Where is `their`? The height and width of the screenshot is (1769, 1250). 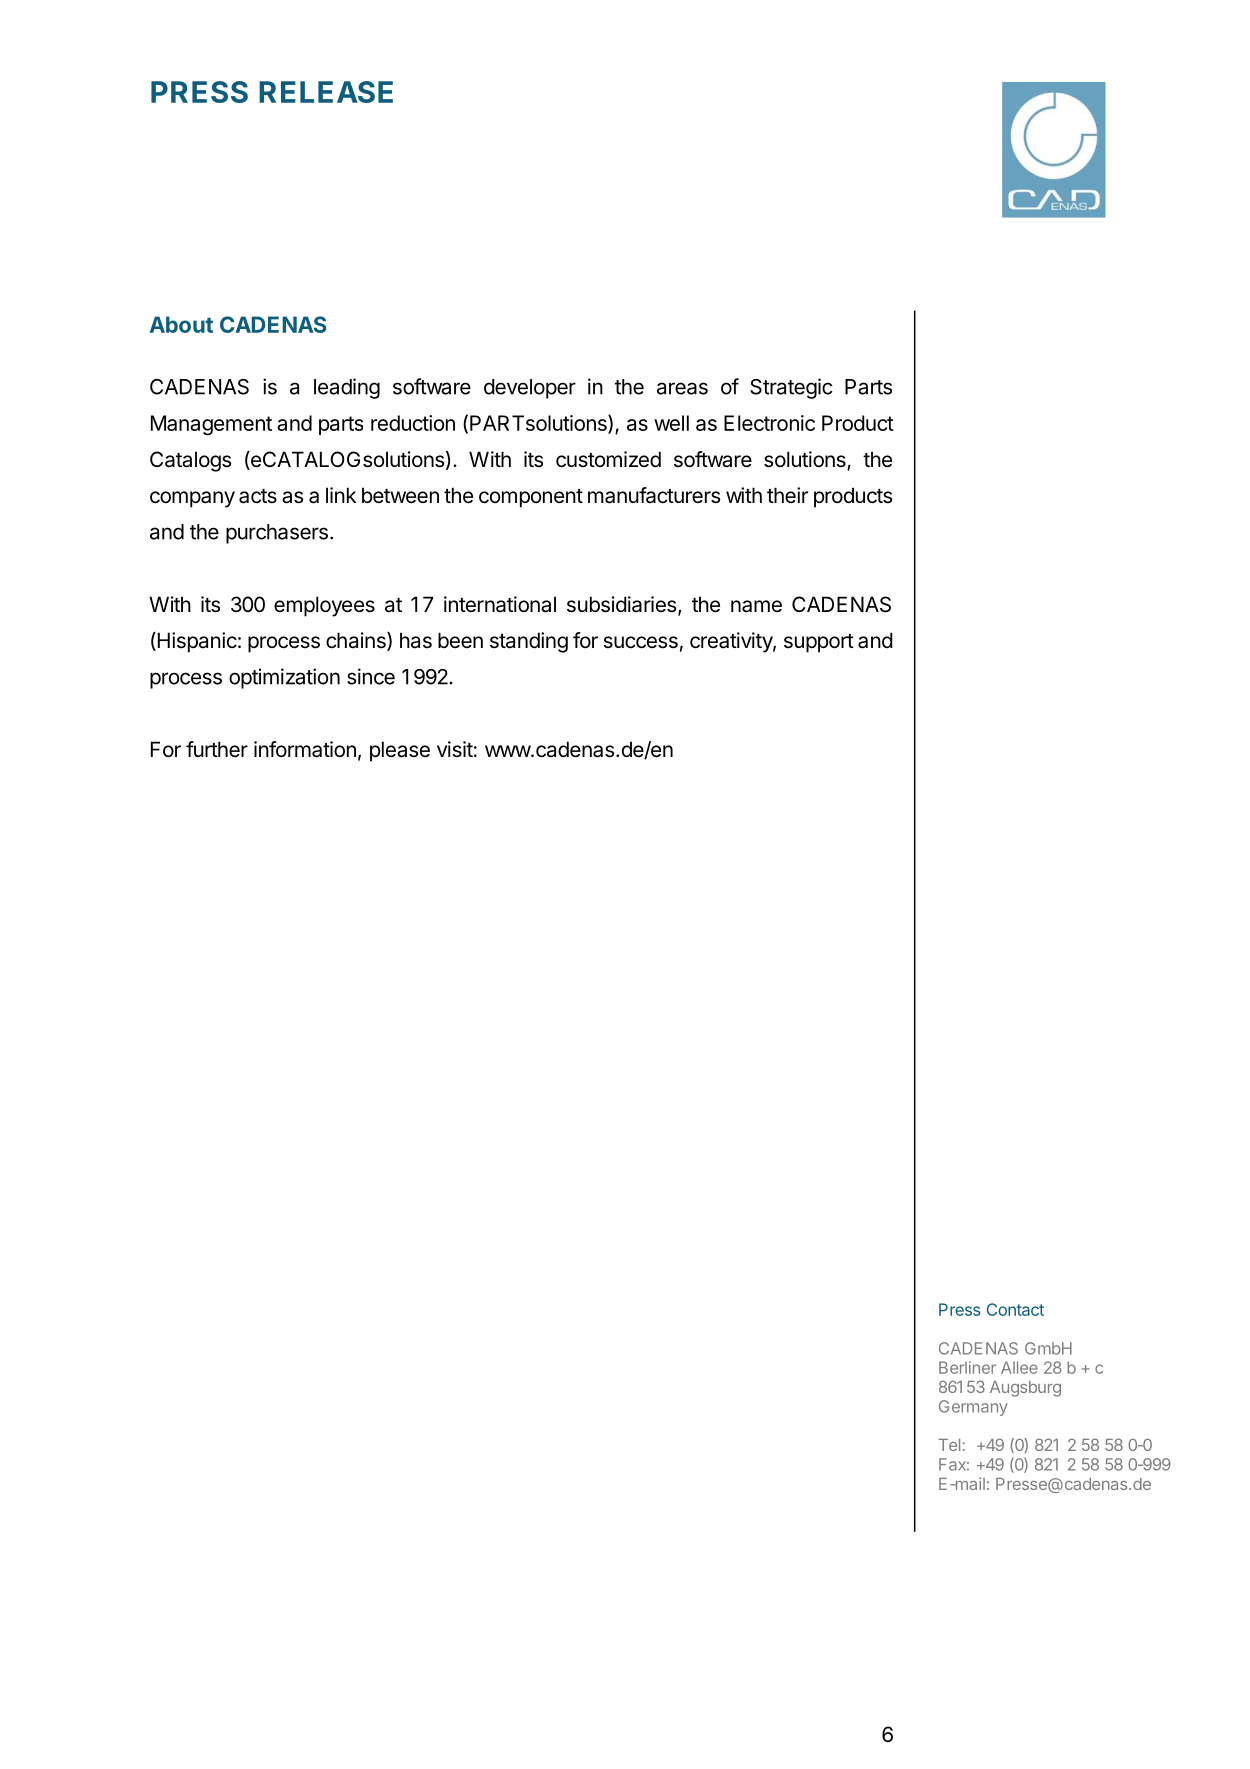
their is located at coordinates (787, 495).
